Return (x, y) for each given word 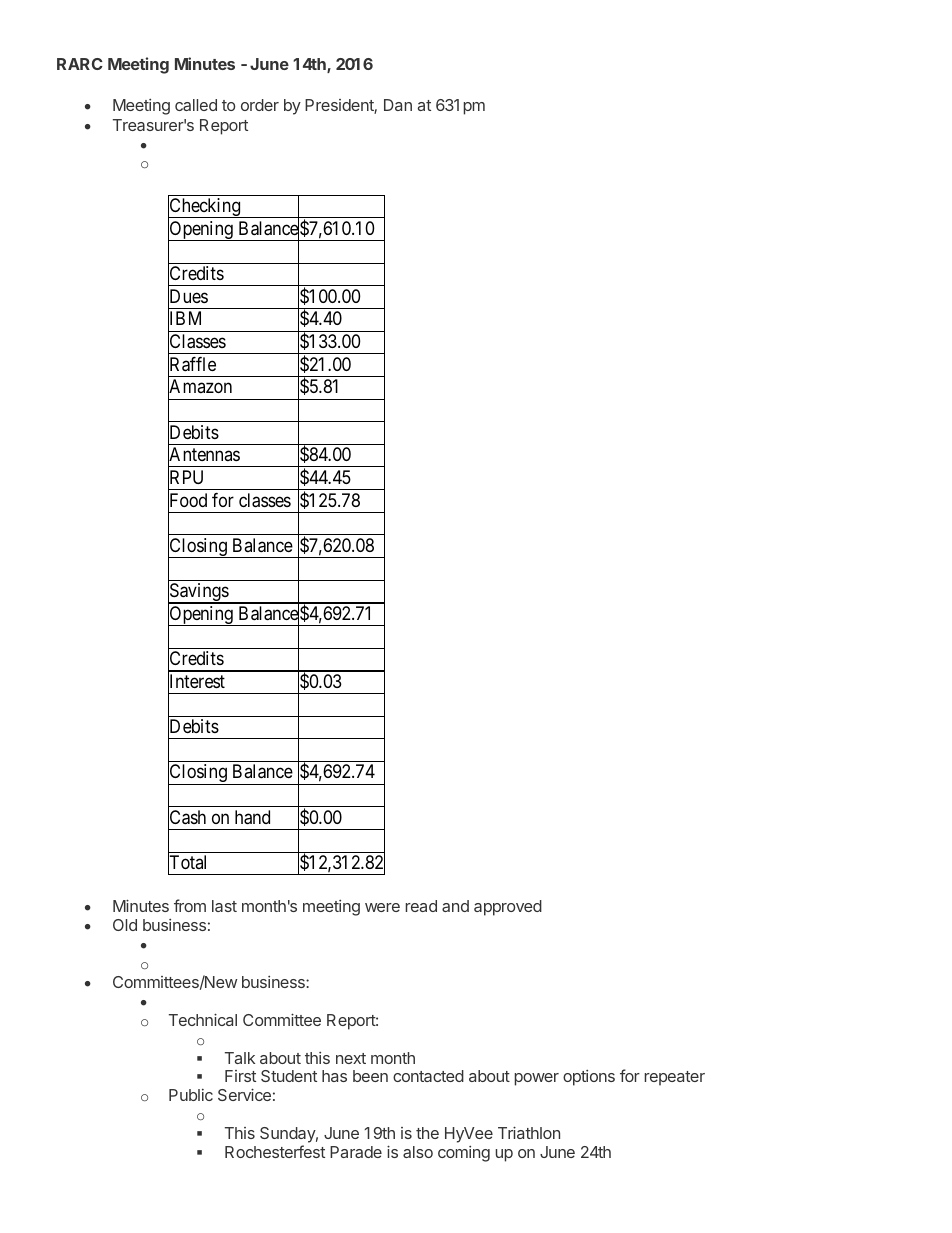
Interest (196, 682)
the (427, 1133)
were (382, 907)
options (589, 1078)
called (196, 105)
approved (508, 908)
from (190, 905)
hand (252, 817)
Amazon (200, 388)
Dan (398, 105)
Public (191, 1095)
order (260, 105)
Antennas (204, 455)
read (421, 906)
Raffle (192, 365)
